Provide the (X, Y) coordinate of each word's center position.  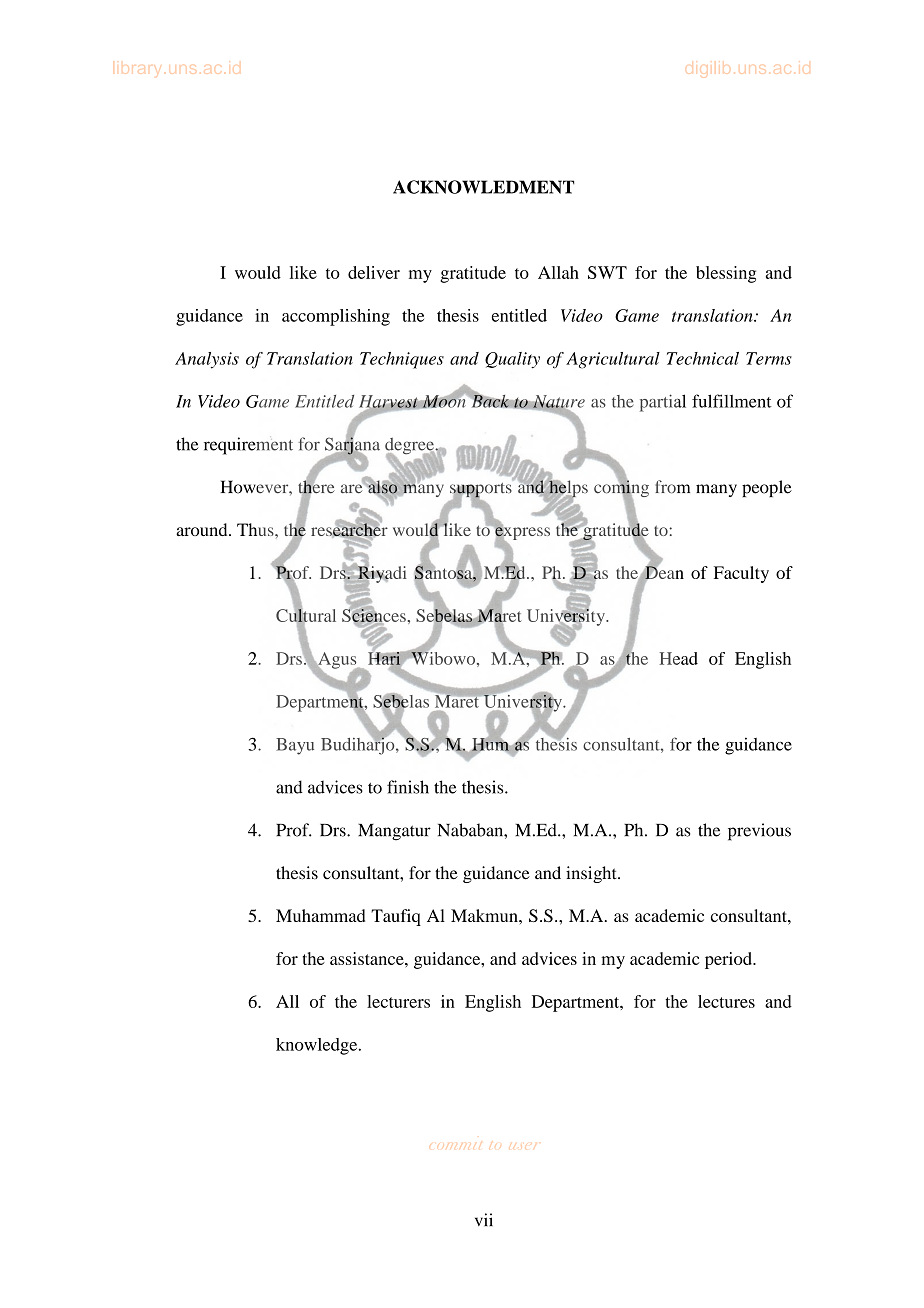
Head (678, 658)
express (521, 533)
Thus (256, 529)
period (729, 960)
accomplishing (336, 317)
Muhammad (320, 915)
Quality (512, 360)
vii (484, 1219)
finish (408, 787)
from (672, 487)
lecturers (398, 1001)
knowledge (318, 1046)
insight (592, 874)
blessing (726, 274)
